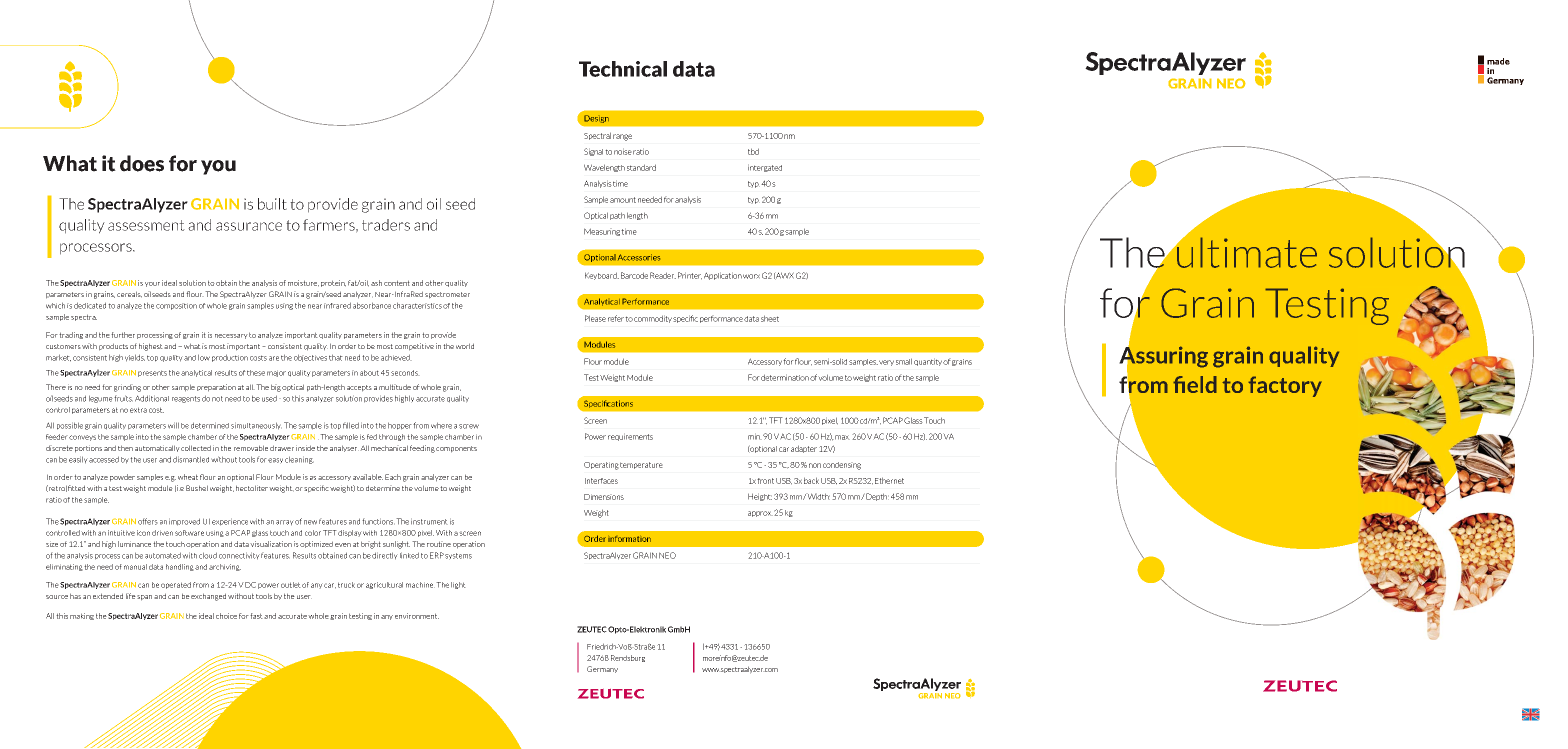 The image size is (1568, 749). What do you see at coordinates (623, 69) in the page?
I see `Technical` at bounding box center [623, 69].
